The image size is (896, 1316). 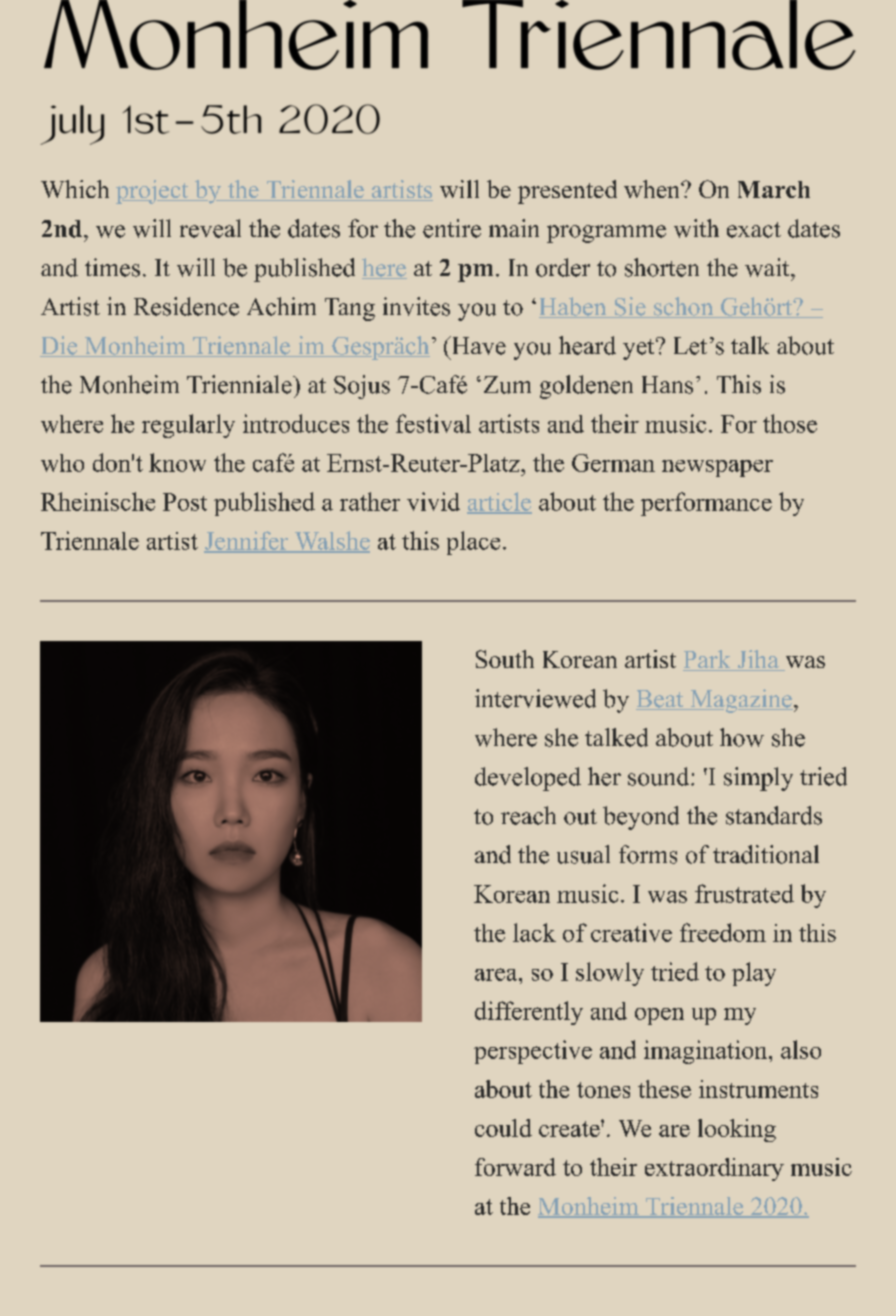 I want to click on forward, so click(x=515, y=1167).
